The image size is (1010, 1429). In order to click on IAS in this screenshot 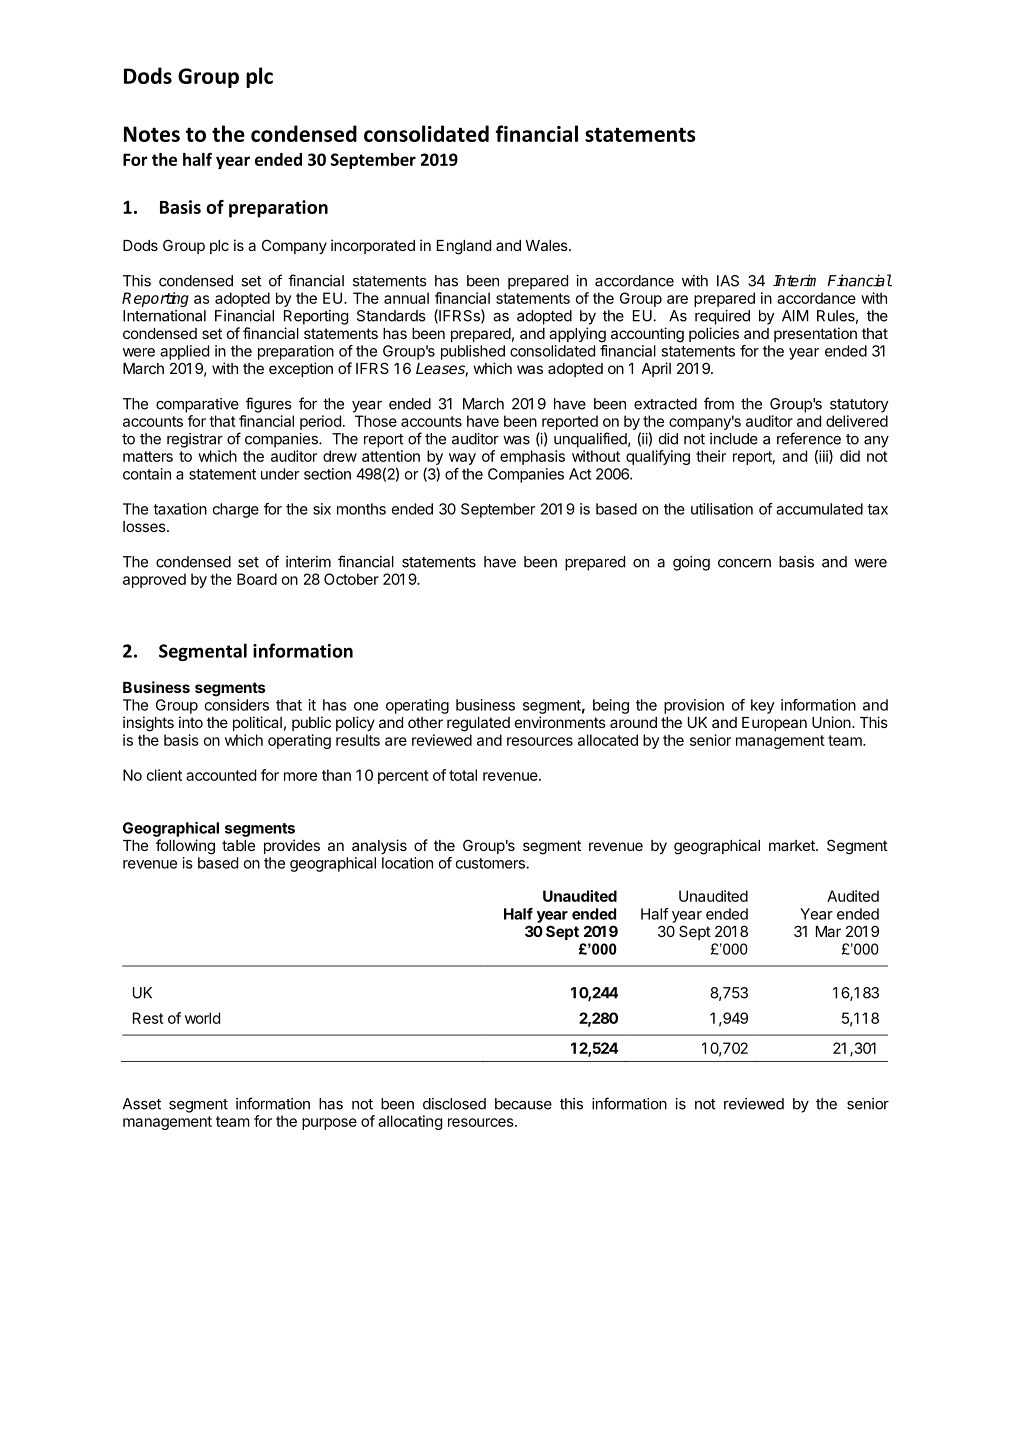, I will do `click(728, 281)`.
